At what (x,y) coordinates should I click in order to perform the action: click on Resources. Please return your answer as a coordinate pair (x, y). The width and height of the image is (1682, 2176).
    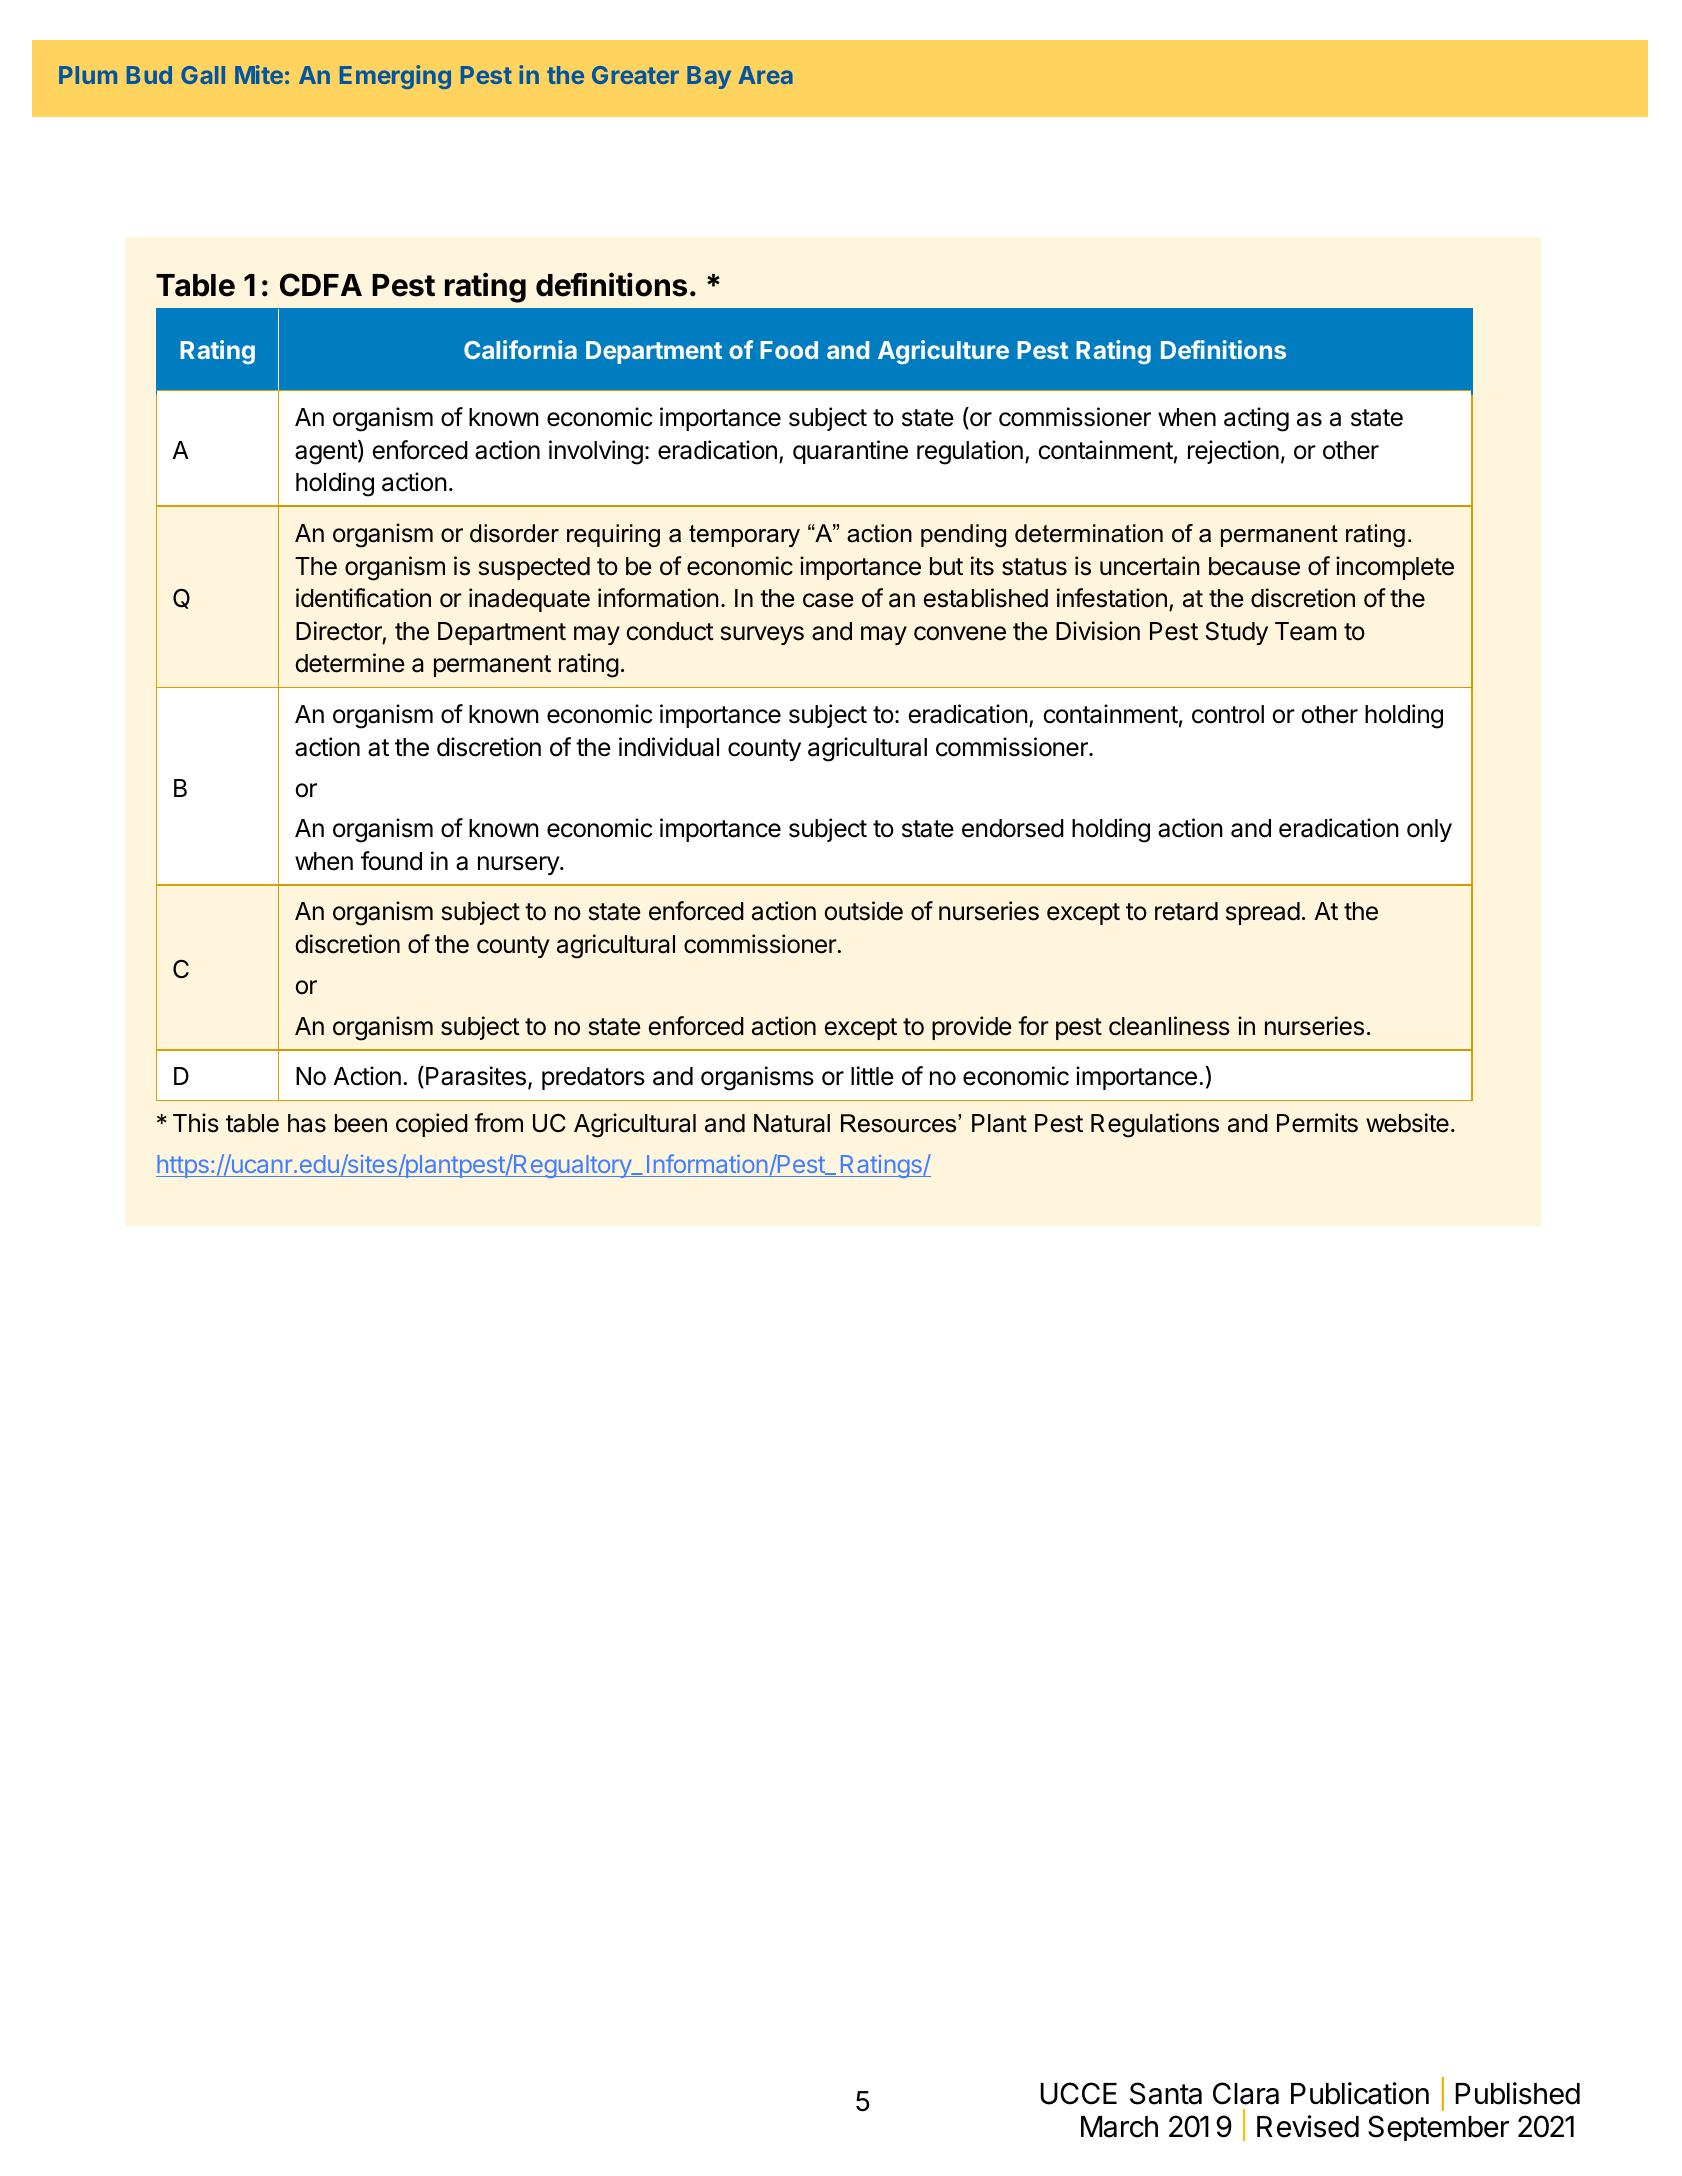
    Looking at the image, I should click on (900, 1123).
